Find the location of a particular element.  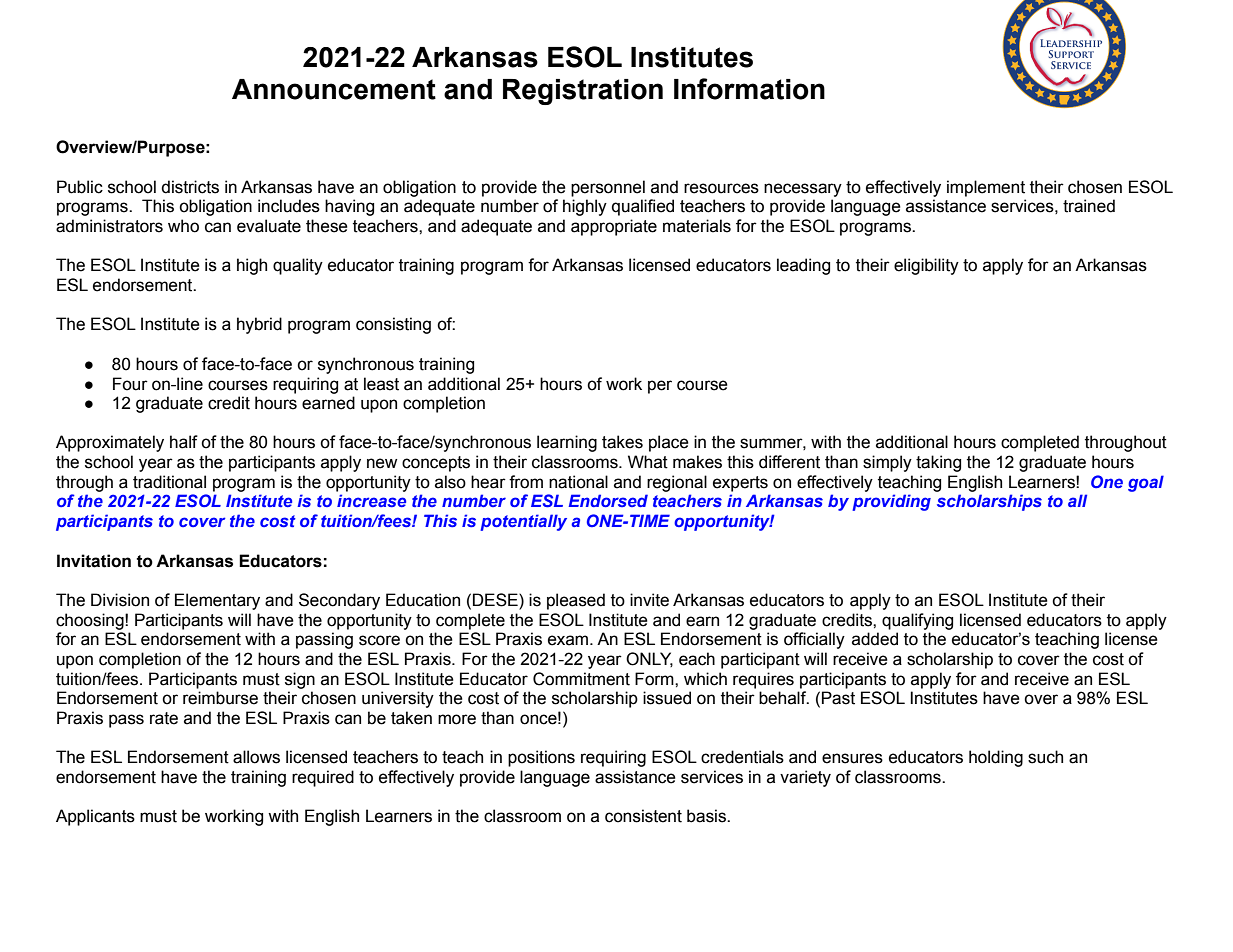

implement is located at coordinates (986, 188).
